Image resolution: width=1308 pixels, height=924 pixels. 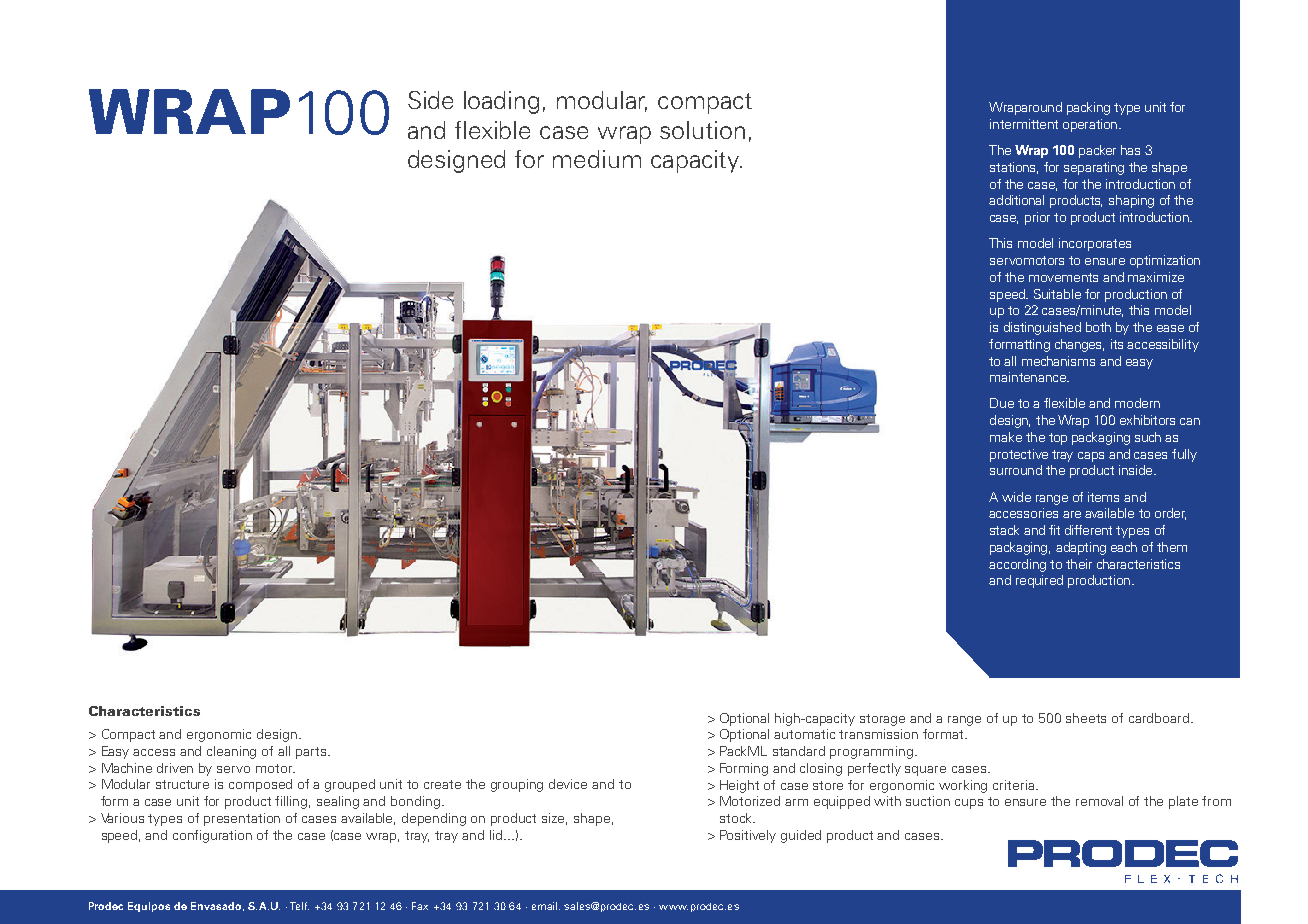 I want to click on Telf, so click(x=299, y=906).
